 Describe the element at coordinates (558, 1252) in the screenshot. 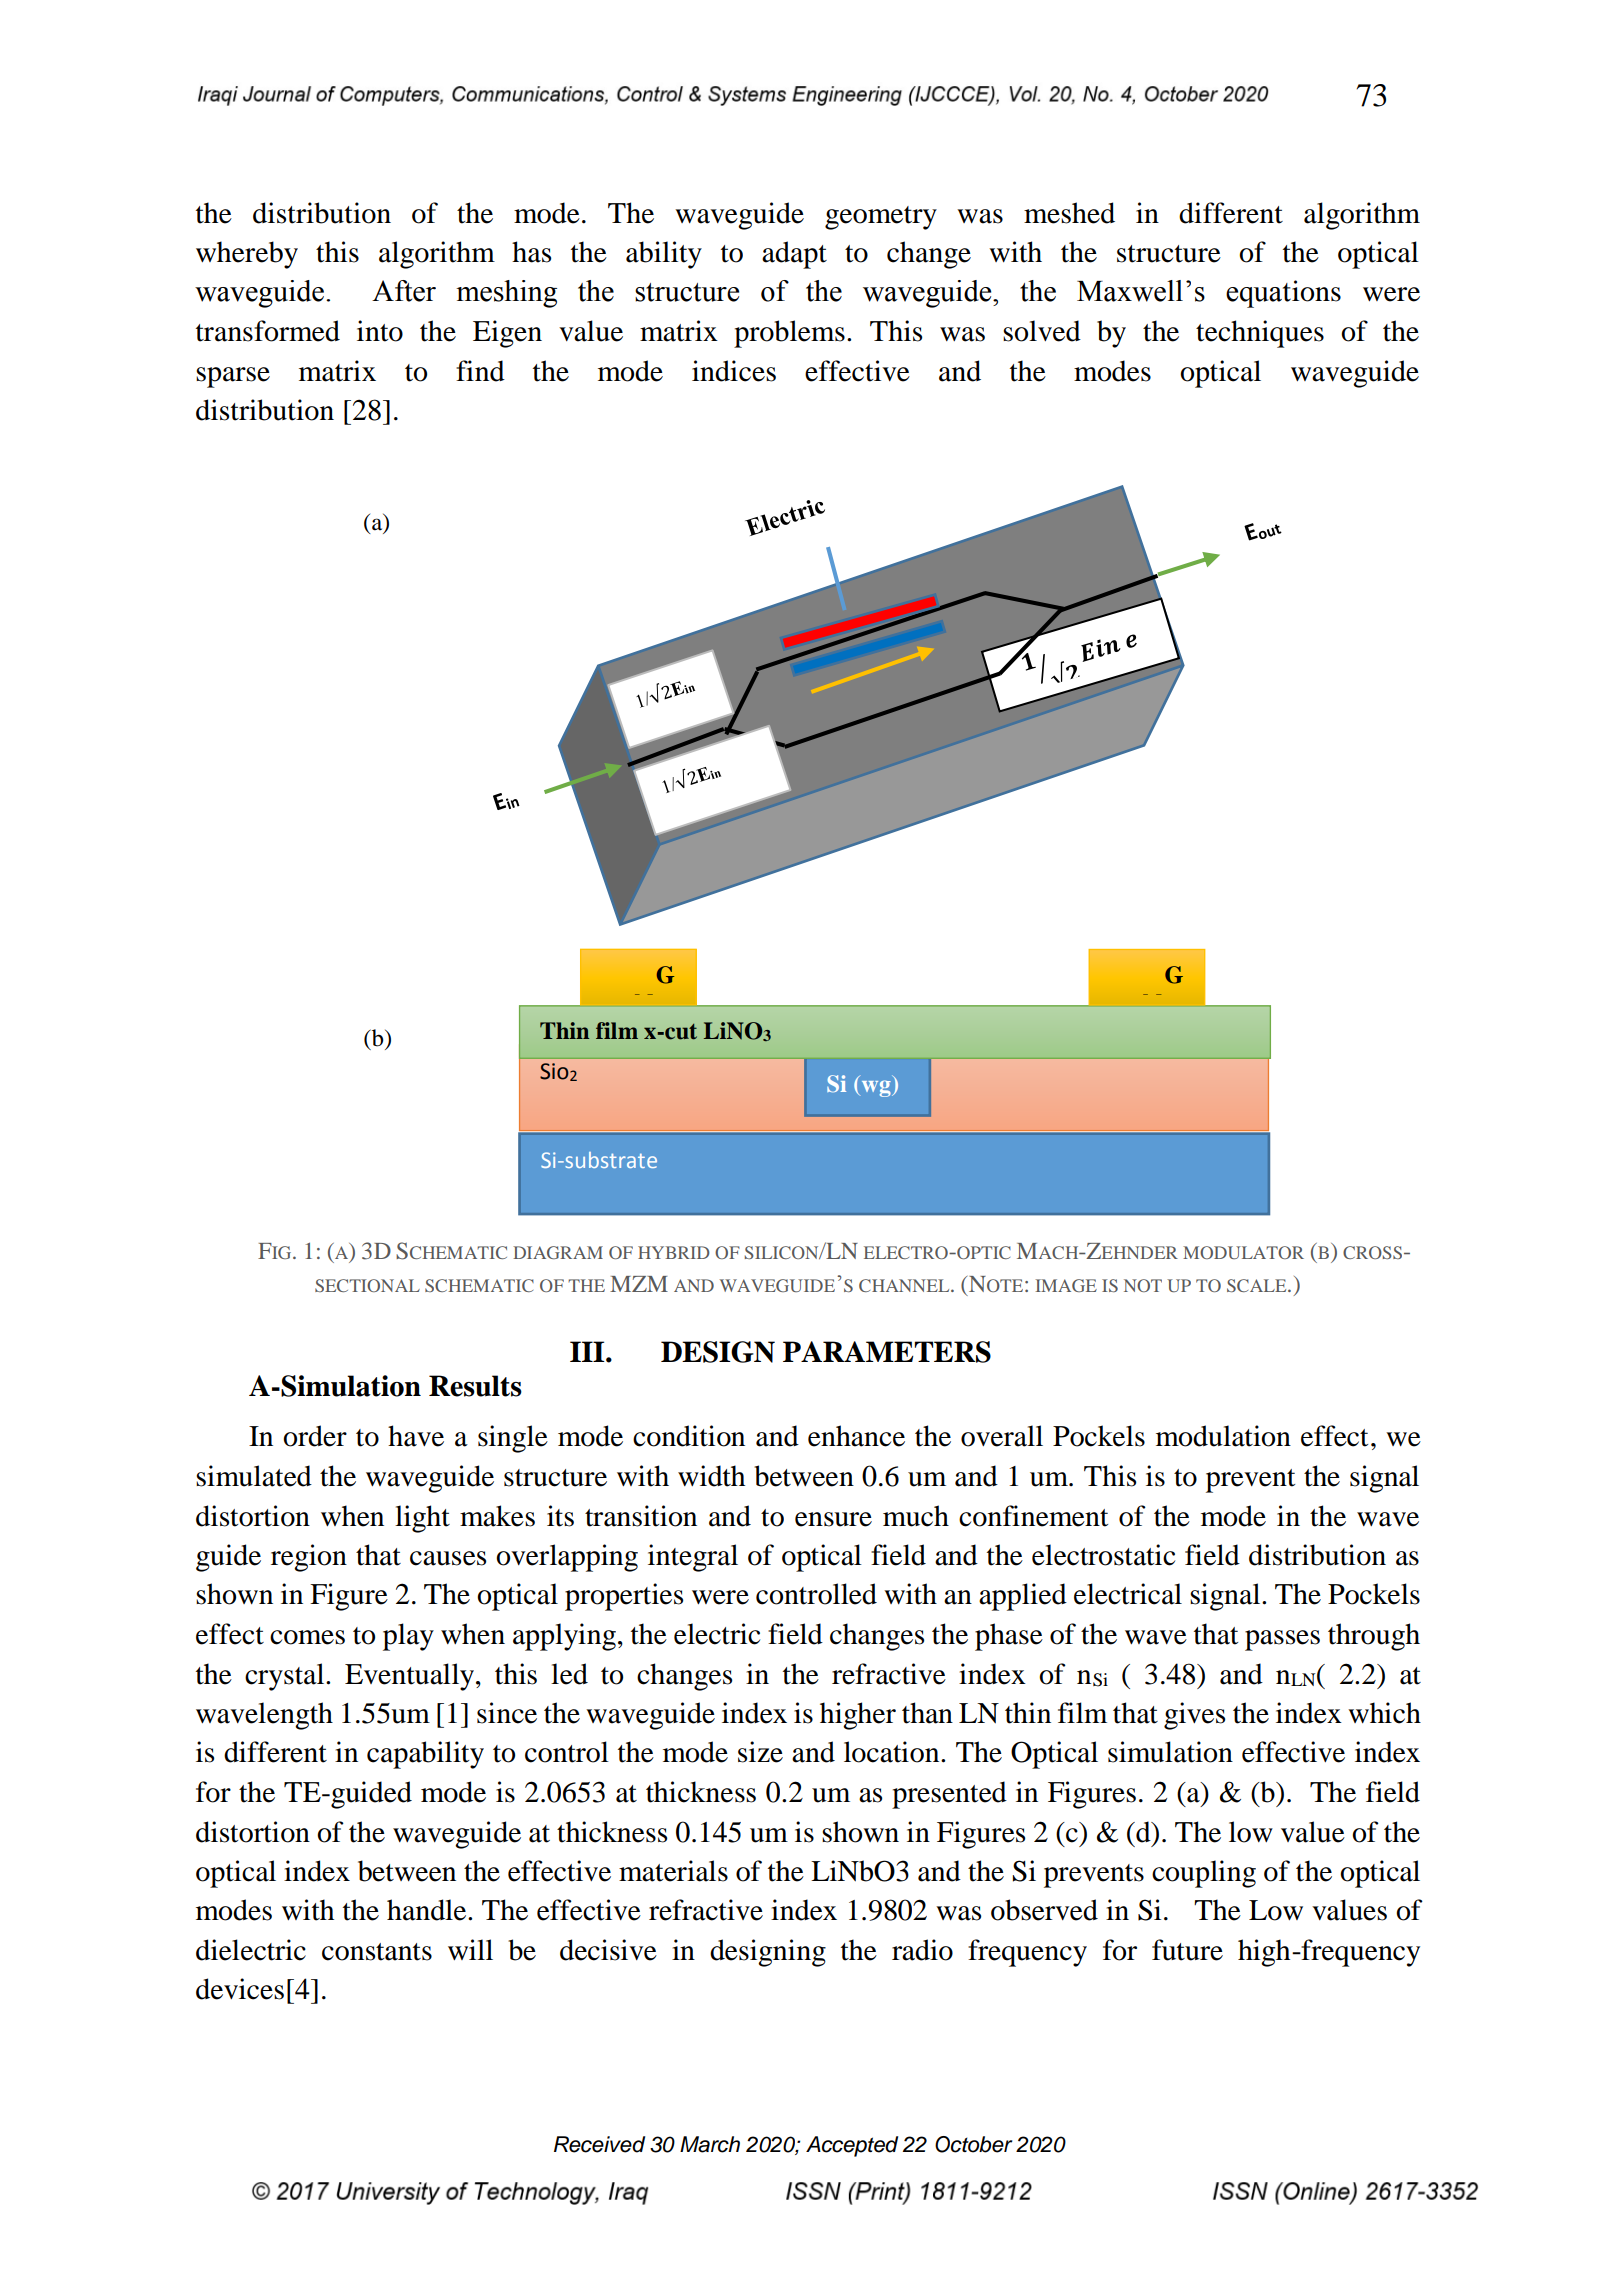

I see `DIAGRAM` at that location.
